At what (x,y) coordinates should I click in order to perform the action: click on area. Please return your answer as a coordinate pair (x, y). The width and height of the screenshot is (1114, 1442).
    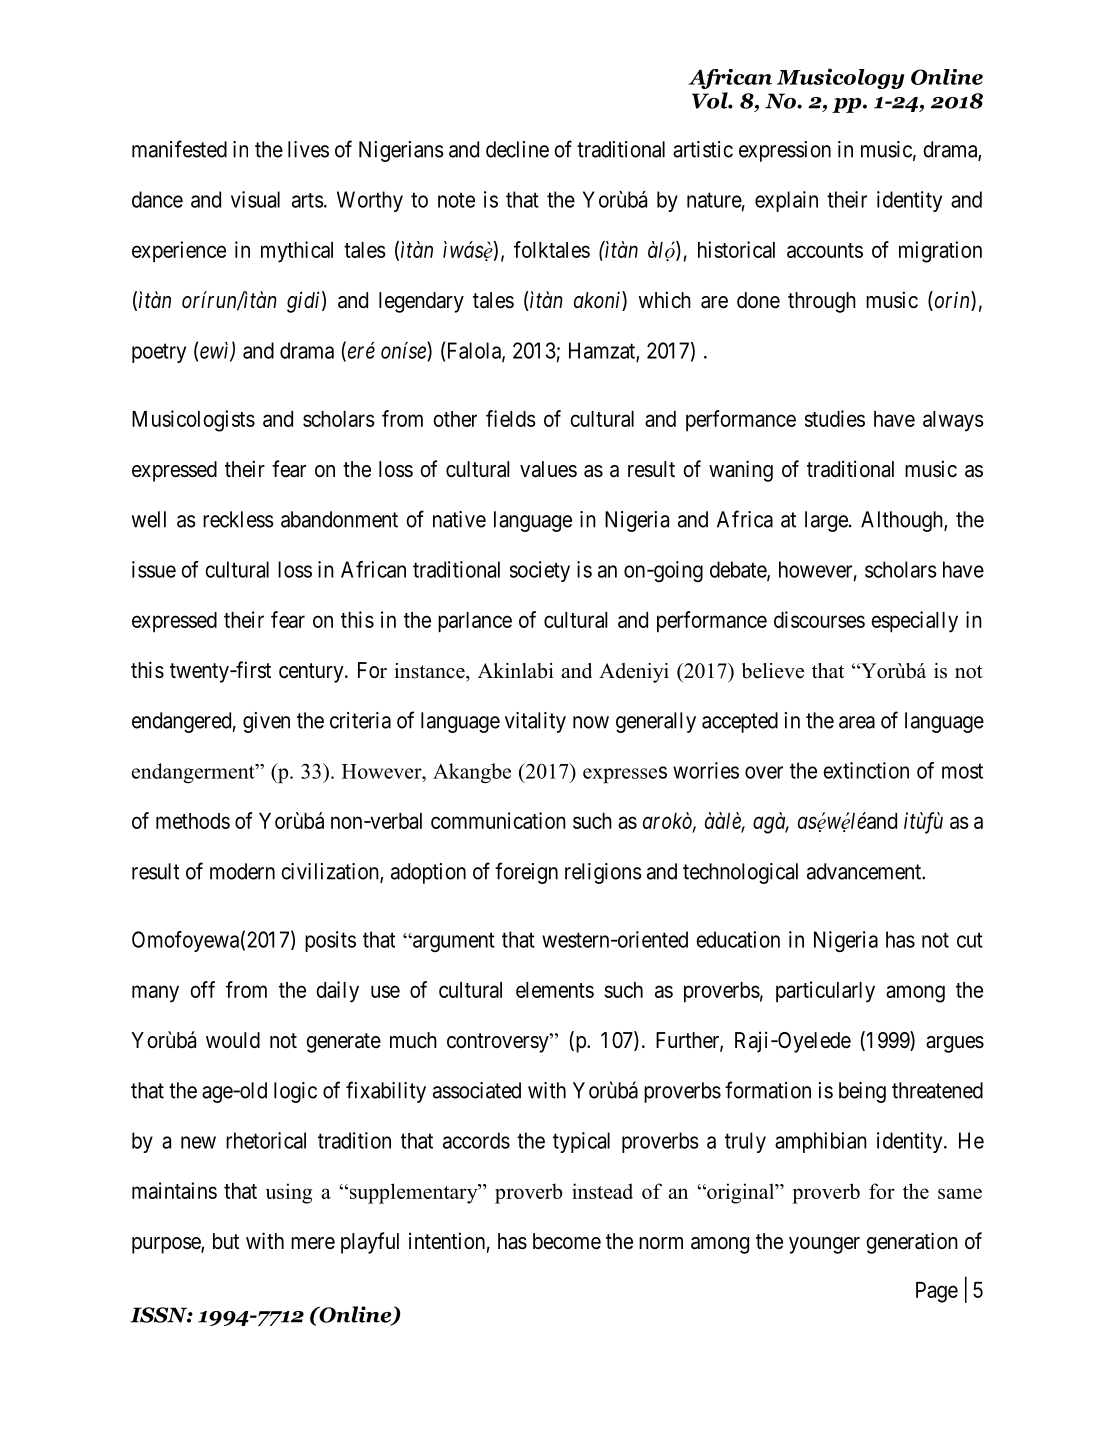
    Looking at the image, I should click on (857, 722).
